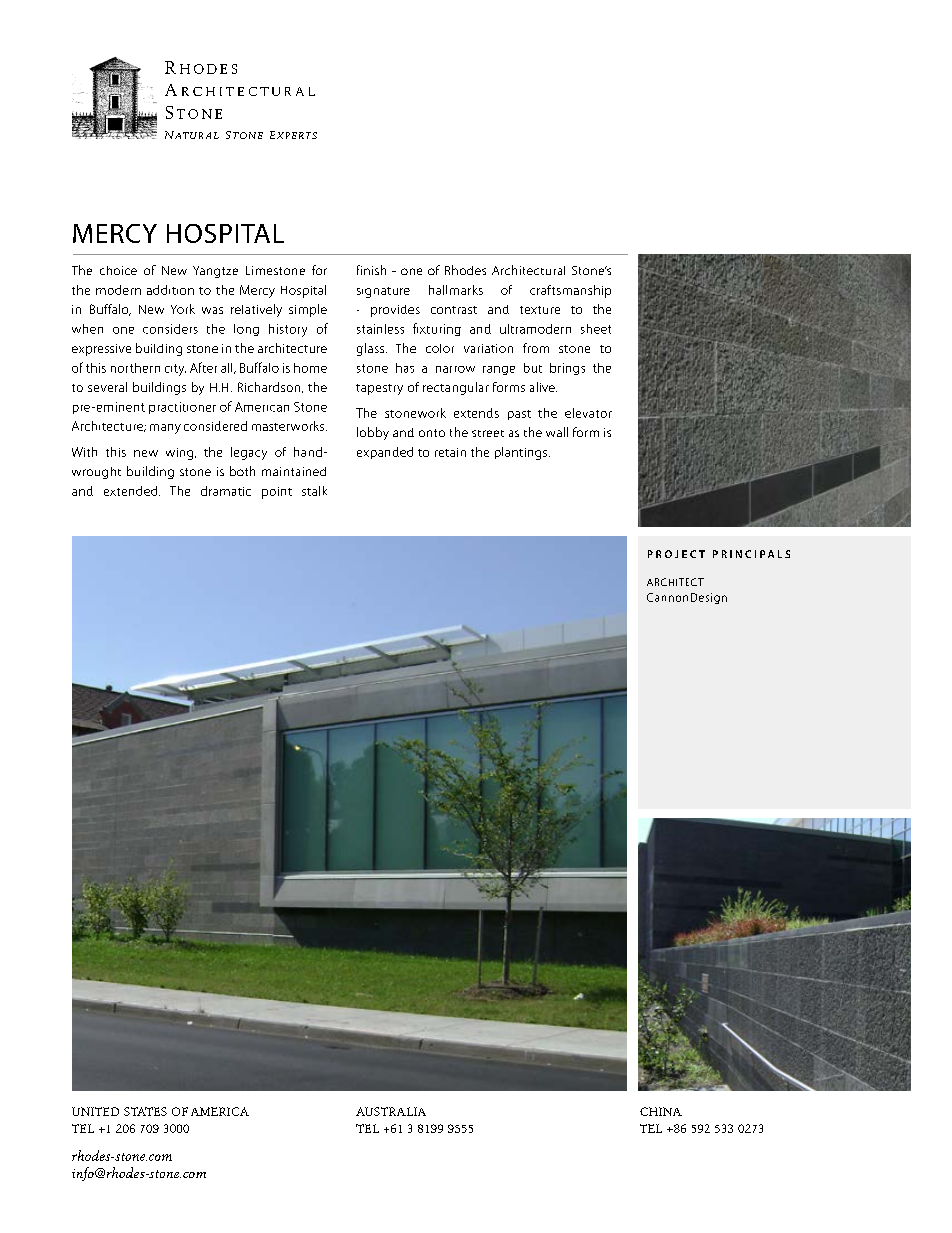  What do you see at coordinates (170, 290) in the image?
I see `addition` at bounding box center [170, 290].
